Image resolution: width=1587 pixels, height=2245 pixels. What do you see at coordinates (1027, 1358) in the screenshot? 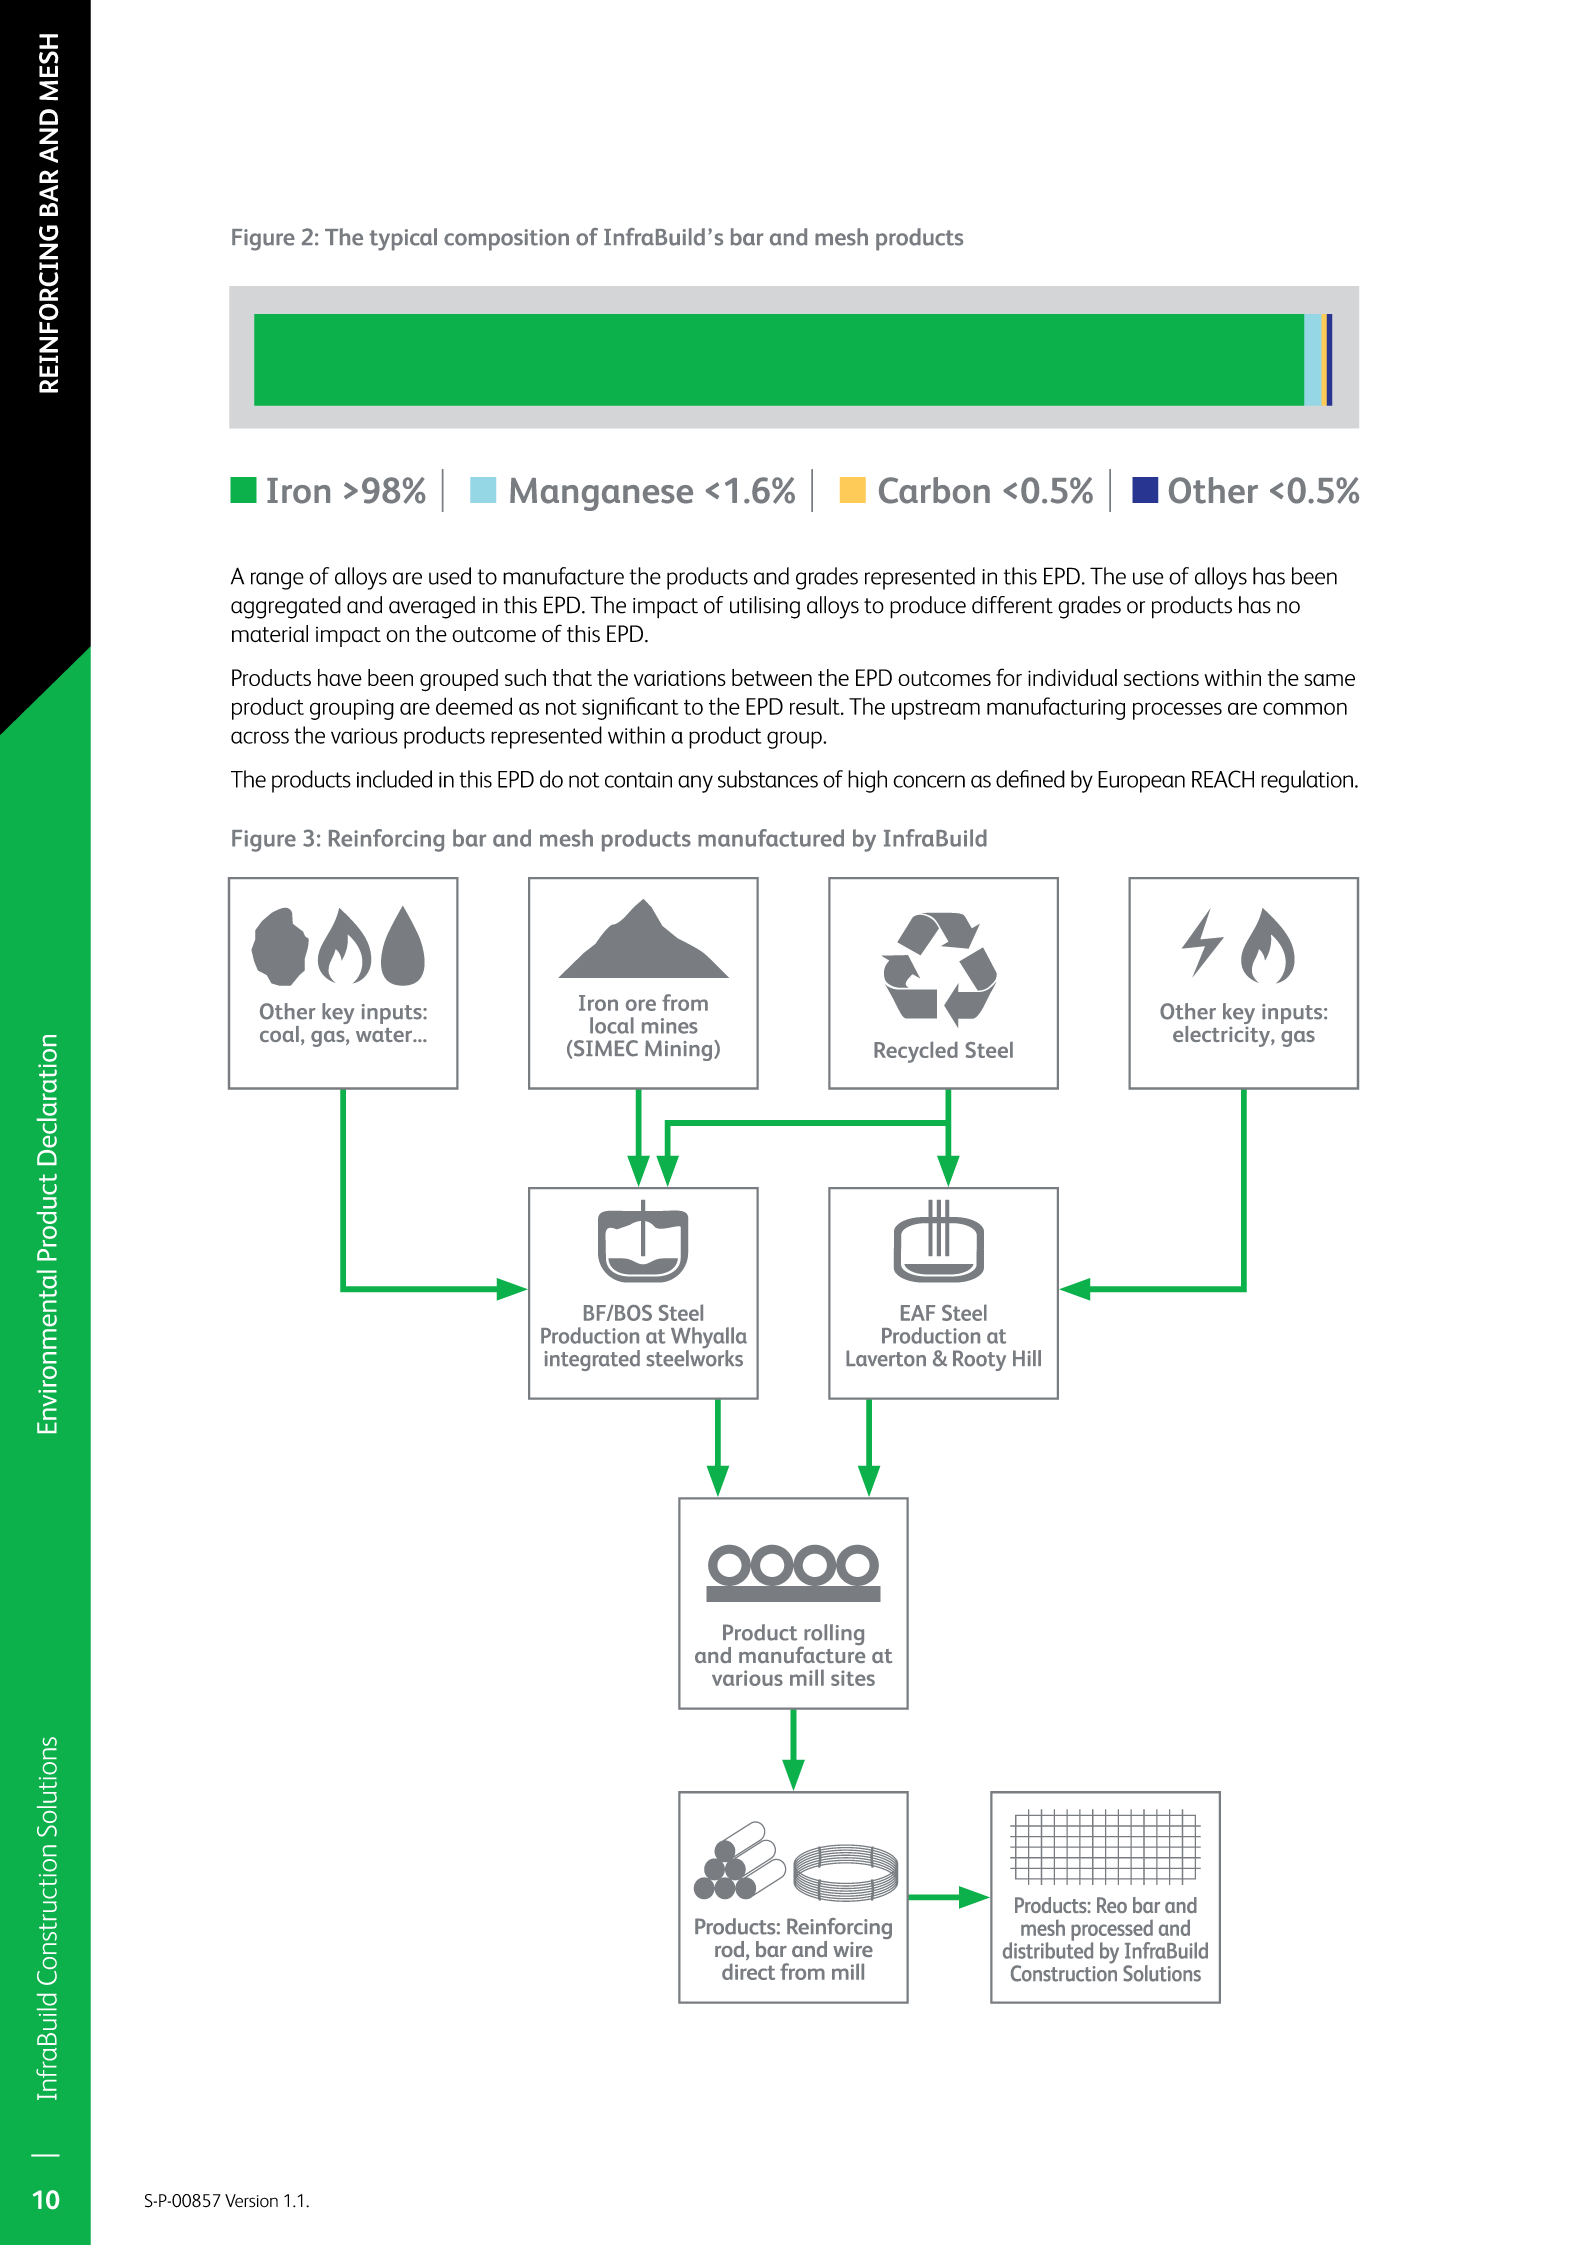
I see `Hill` at bounding box center [1027, 1358].
